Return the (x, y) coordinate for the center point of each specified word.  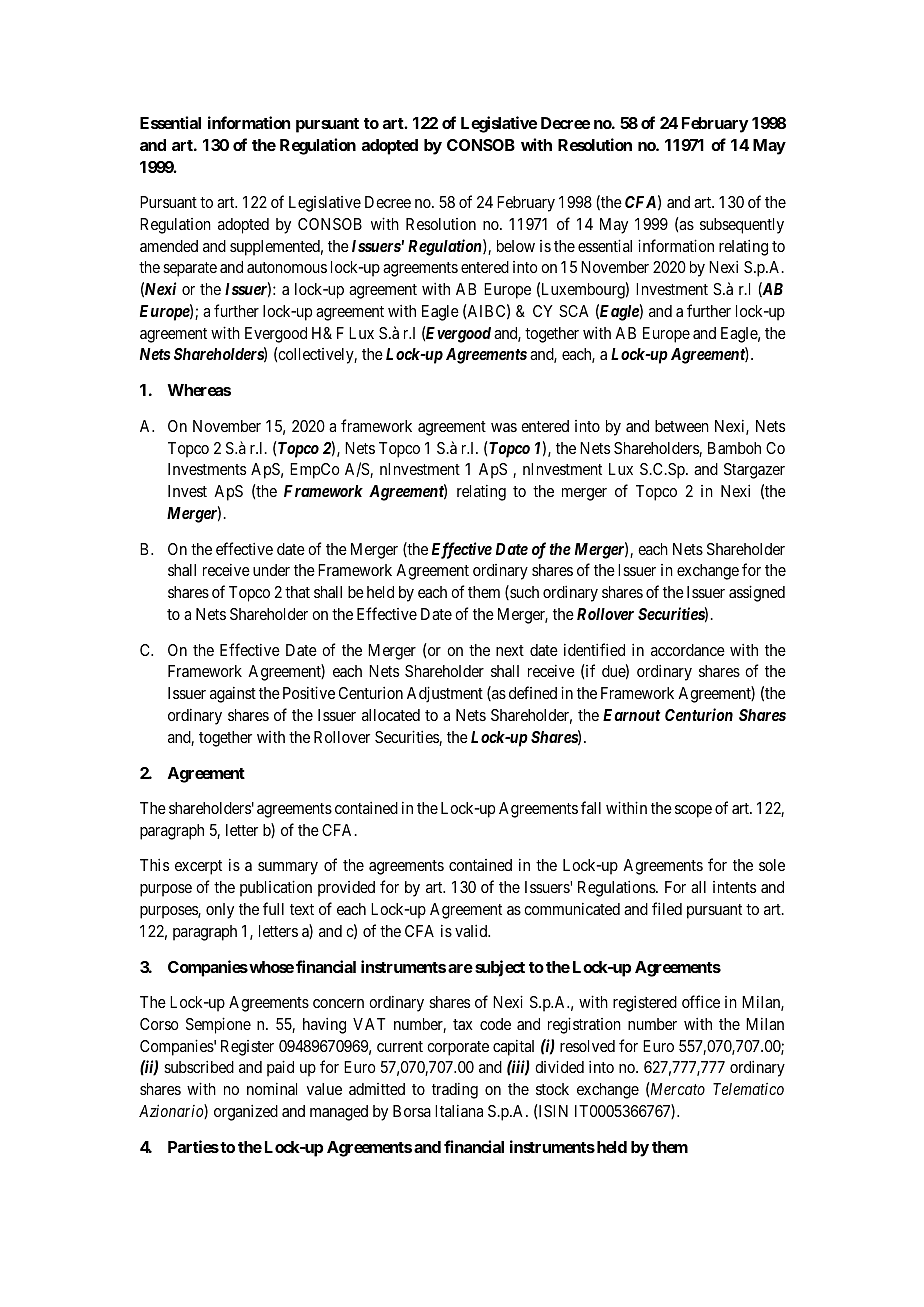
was (504, 427)
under (271, 570)
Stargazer (754, 471)
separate (190, 269)
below (516, 246)
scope (693, 811)
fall (591, 807)
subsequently (742, 226)
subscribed (199, 1067)
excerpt (198, 867)
